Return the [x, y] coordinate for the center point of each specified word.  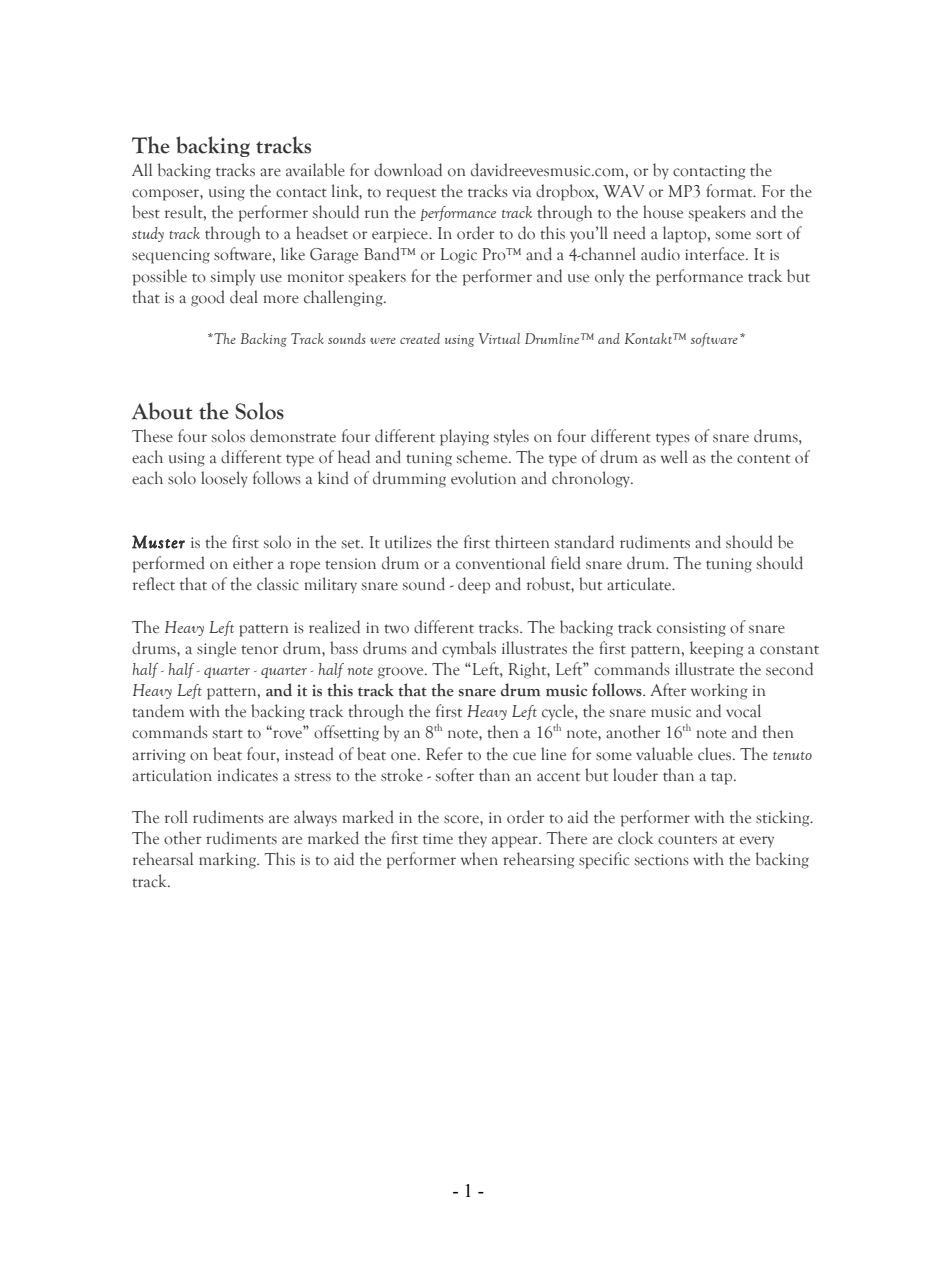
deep [474, 585]
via [522, 191]
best [146, 212]
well [674, 457]
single [216, 649]
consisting [691, 629]
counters [687, 840]
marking [229, 860]
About [162, 411]
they [472, 839]
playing [464, 437]
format [730, 191]
